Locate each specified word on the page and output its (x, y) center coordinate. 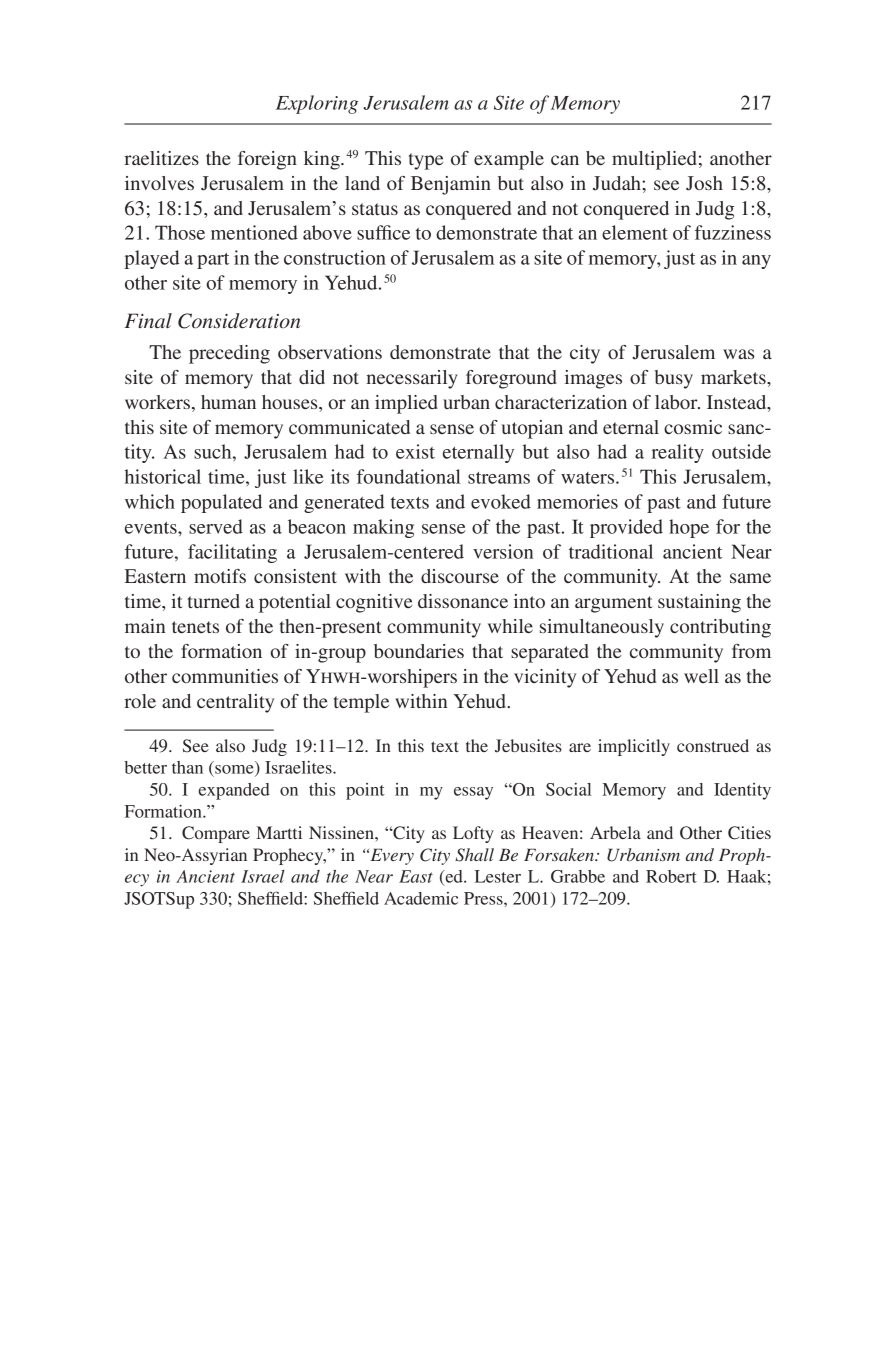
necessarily (412, 379)
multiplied (654, 160)
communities (225, 676)
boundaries (419, 651)
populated (221, 503)
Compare (216, 834)
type (426, 161)
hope (689, 528)
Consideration (239, 321)
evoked (501, 501)
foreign (267, 160)
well (701, 676)
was (738, 354)
